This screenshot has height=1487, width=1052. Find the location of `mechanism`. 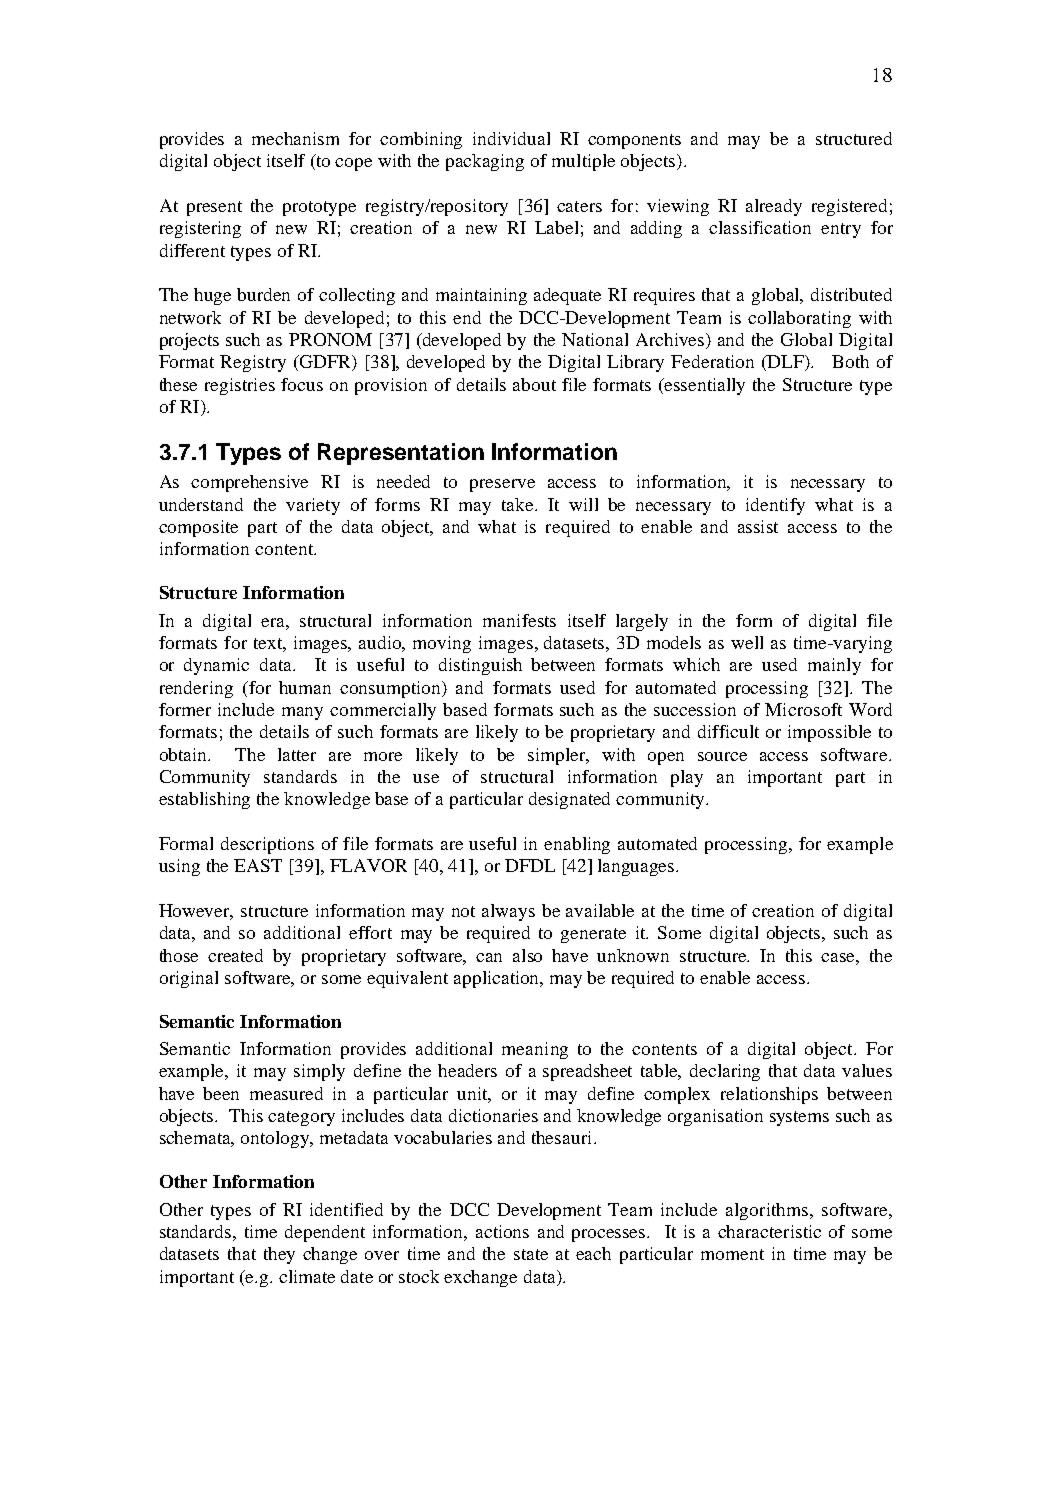

mechanism is located at coordinates (295, 138).
